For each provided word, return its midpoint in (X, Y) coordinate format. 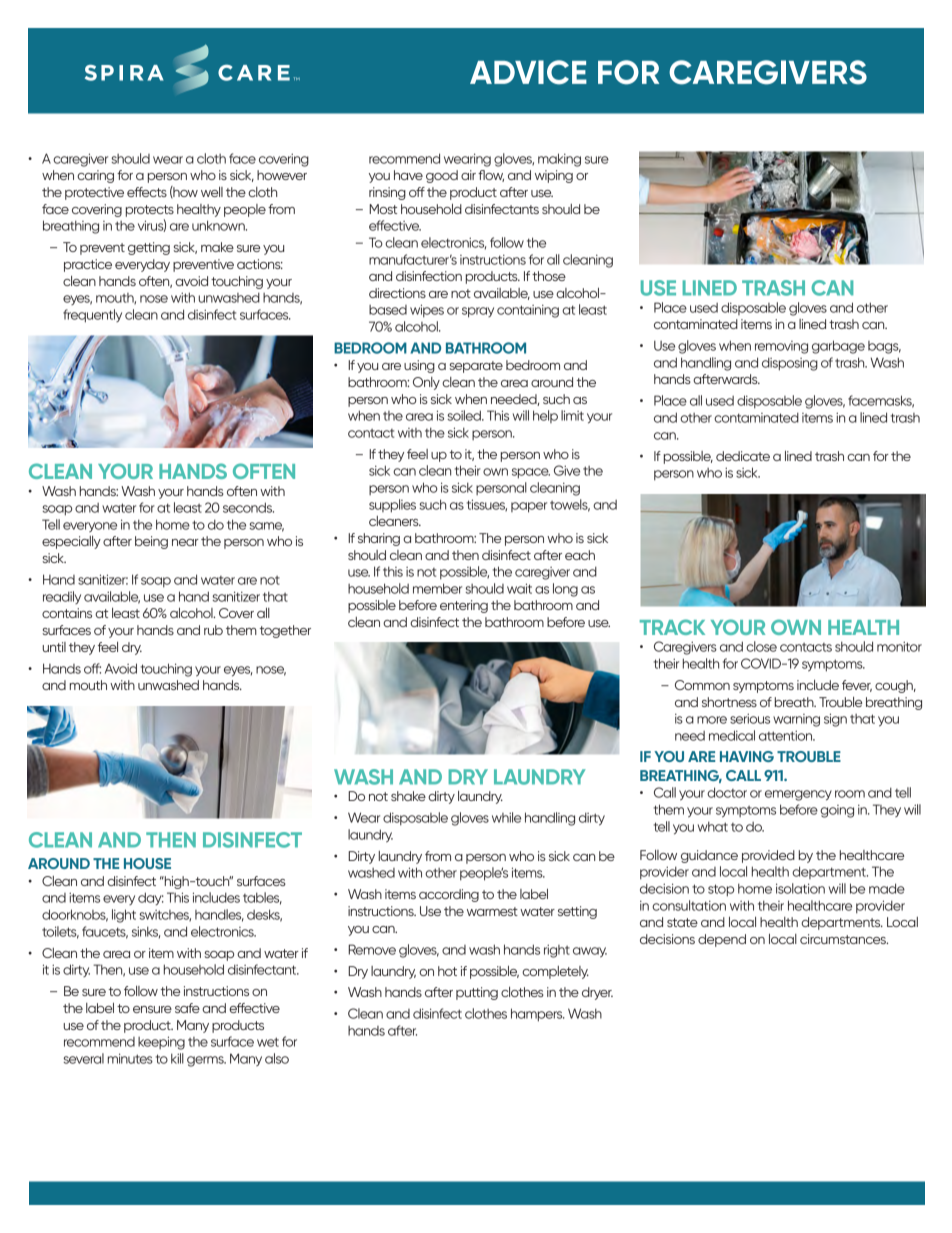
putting (477, 993)
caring (95, 176)
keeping (161, 1043)
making (559, 160)
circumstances (844, 939)
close (761, 646)
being (151, 542)
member (437, 588)
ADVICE (528, 72)
